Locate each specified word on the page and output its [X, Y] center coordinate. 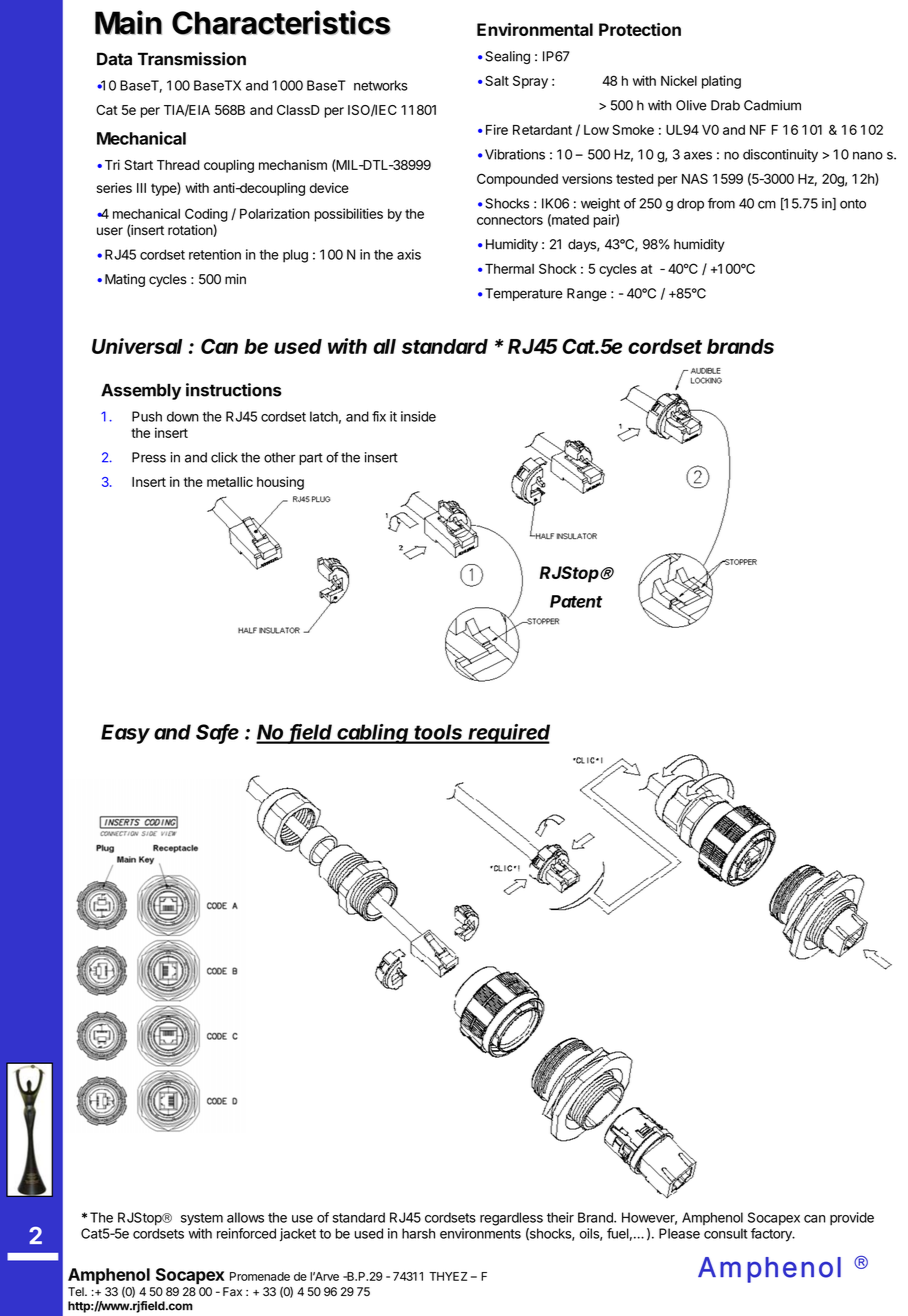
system [202, 1219]
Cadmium [772, 105]
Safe [217, 733]
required [508, 734]
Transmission [192, 59]
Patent [576, 601]
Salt [497, 80]
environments [480, 1233]
